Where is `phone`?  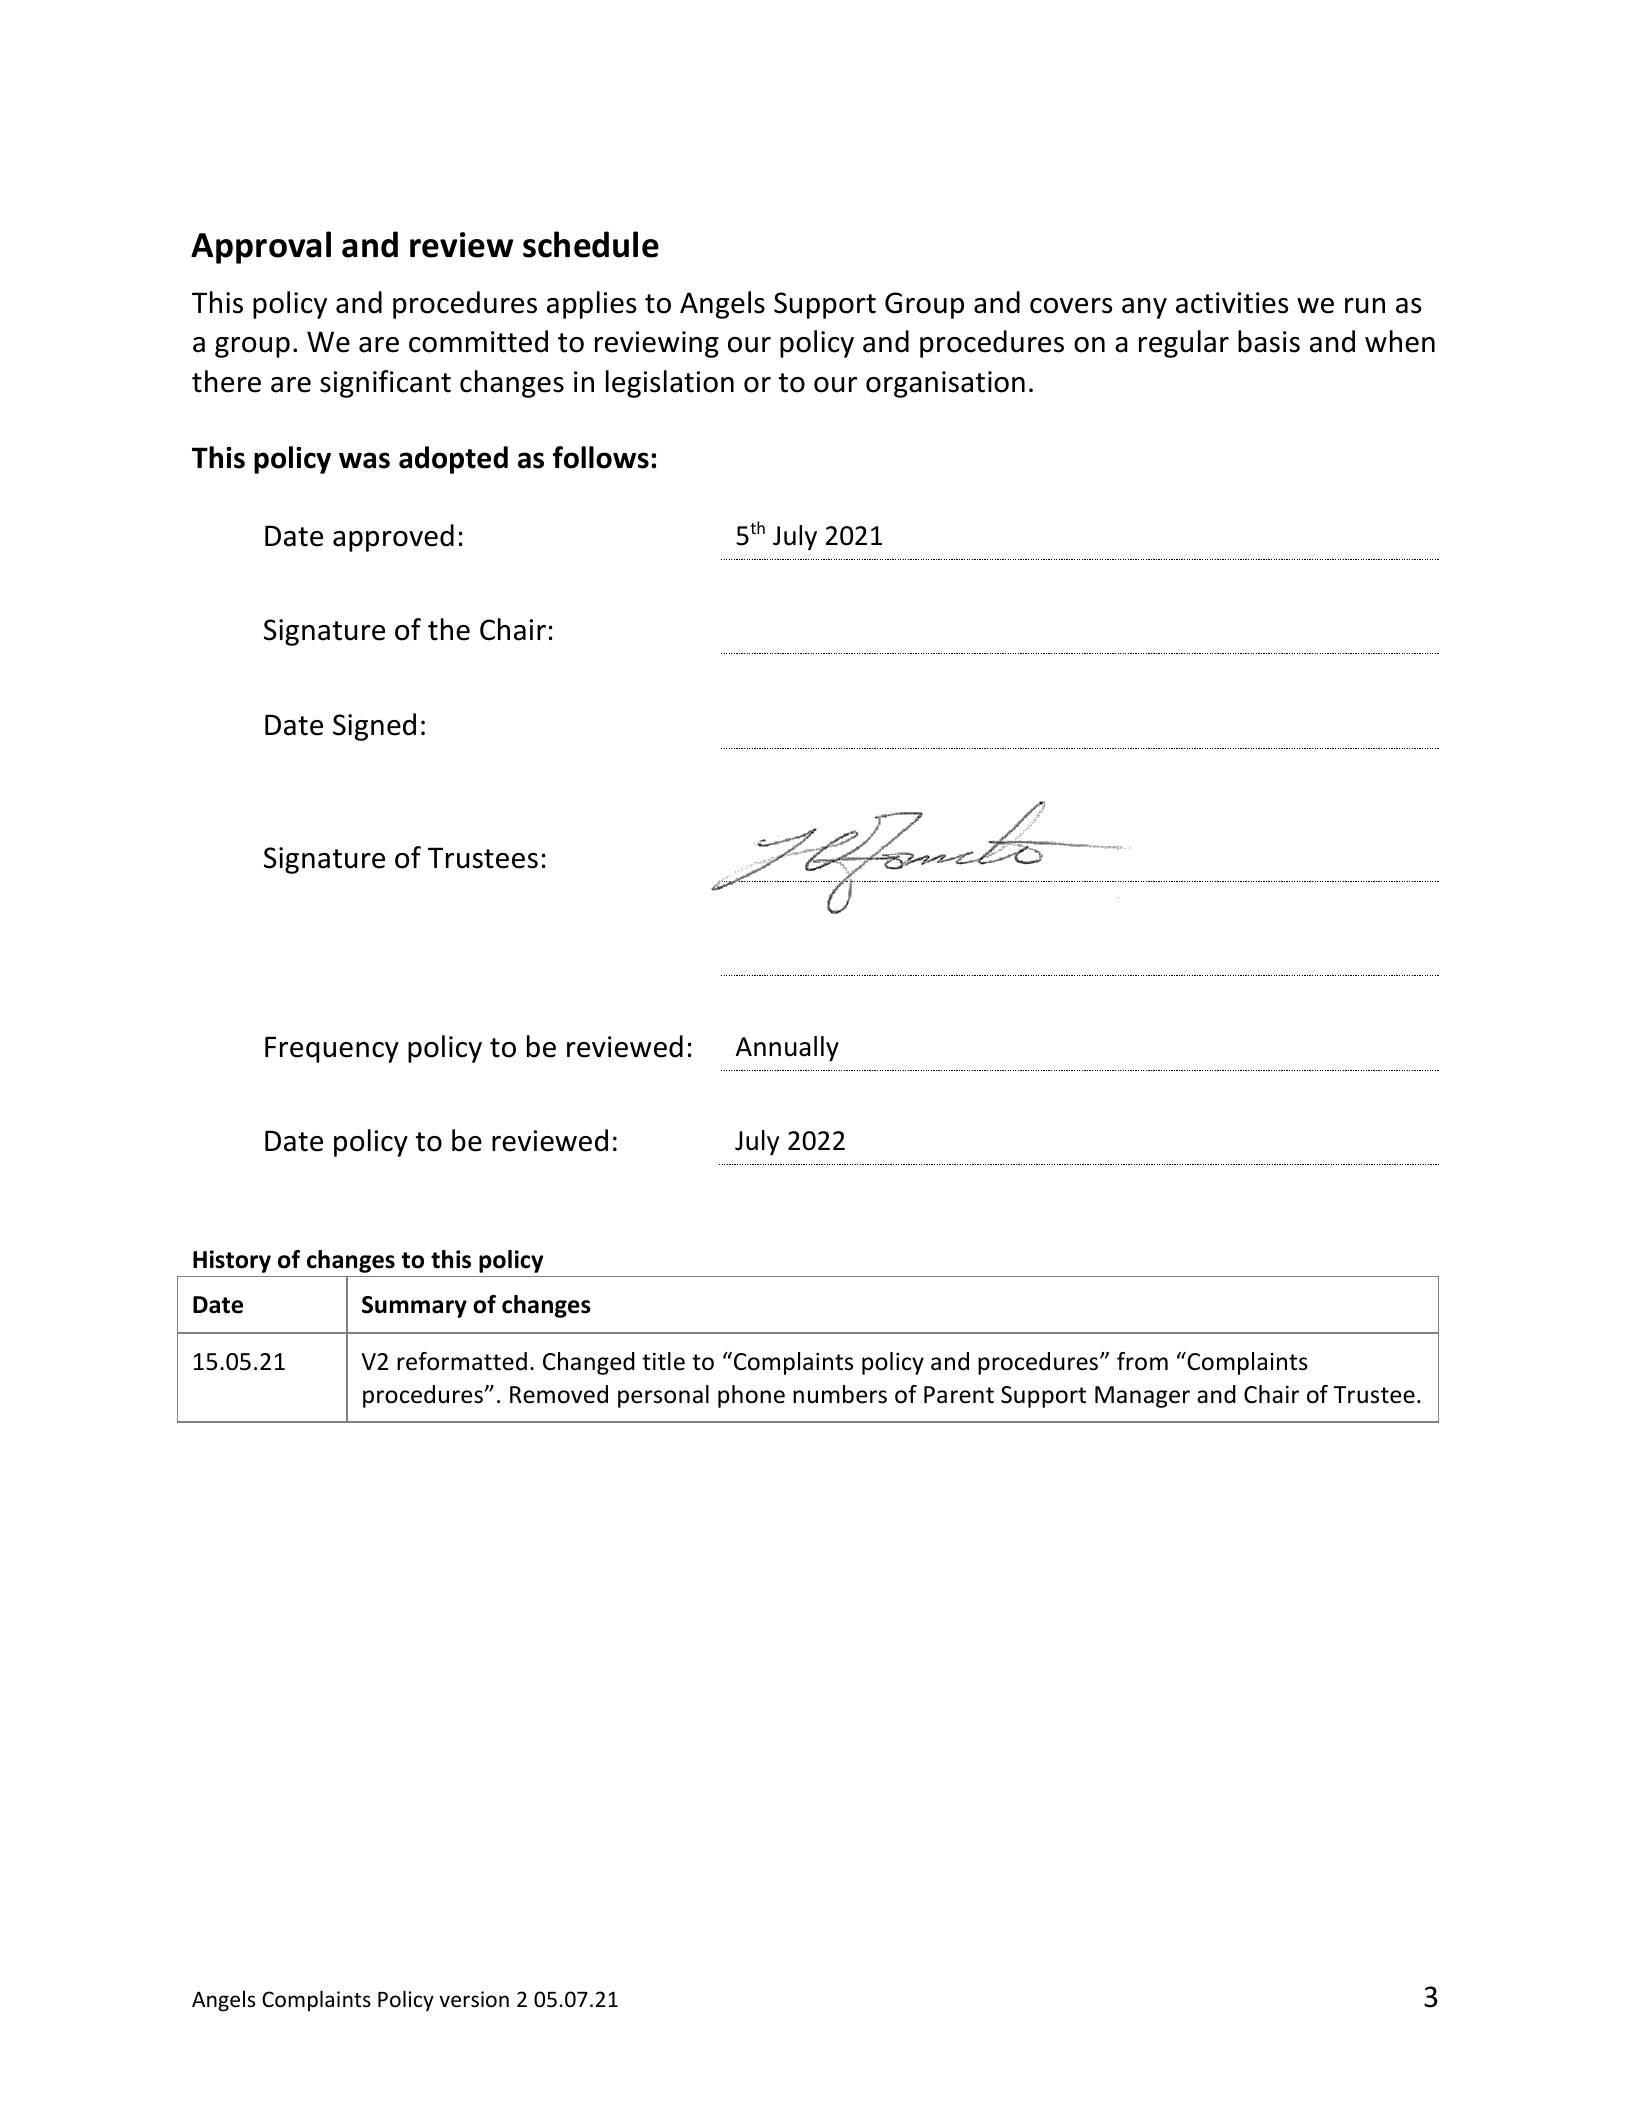
phone is located at coordinates (751, 1396).
